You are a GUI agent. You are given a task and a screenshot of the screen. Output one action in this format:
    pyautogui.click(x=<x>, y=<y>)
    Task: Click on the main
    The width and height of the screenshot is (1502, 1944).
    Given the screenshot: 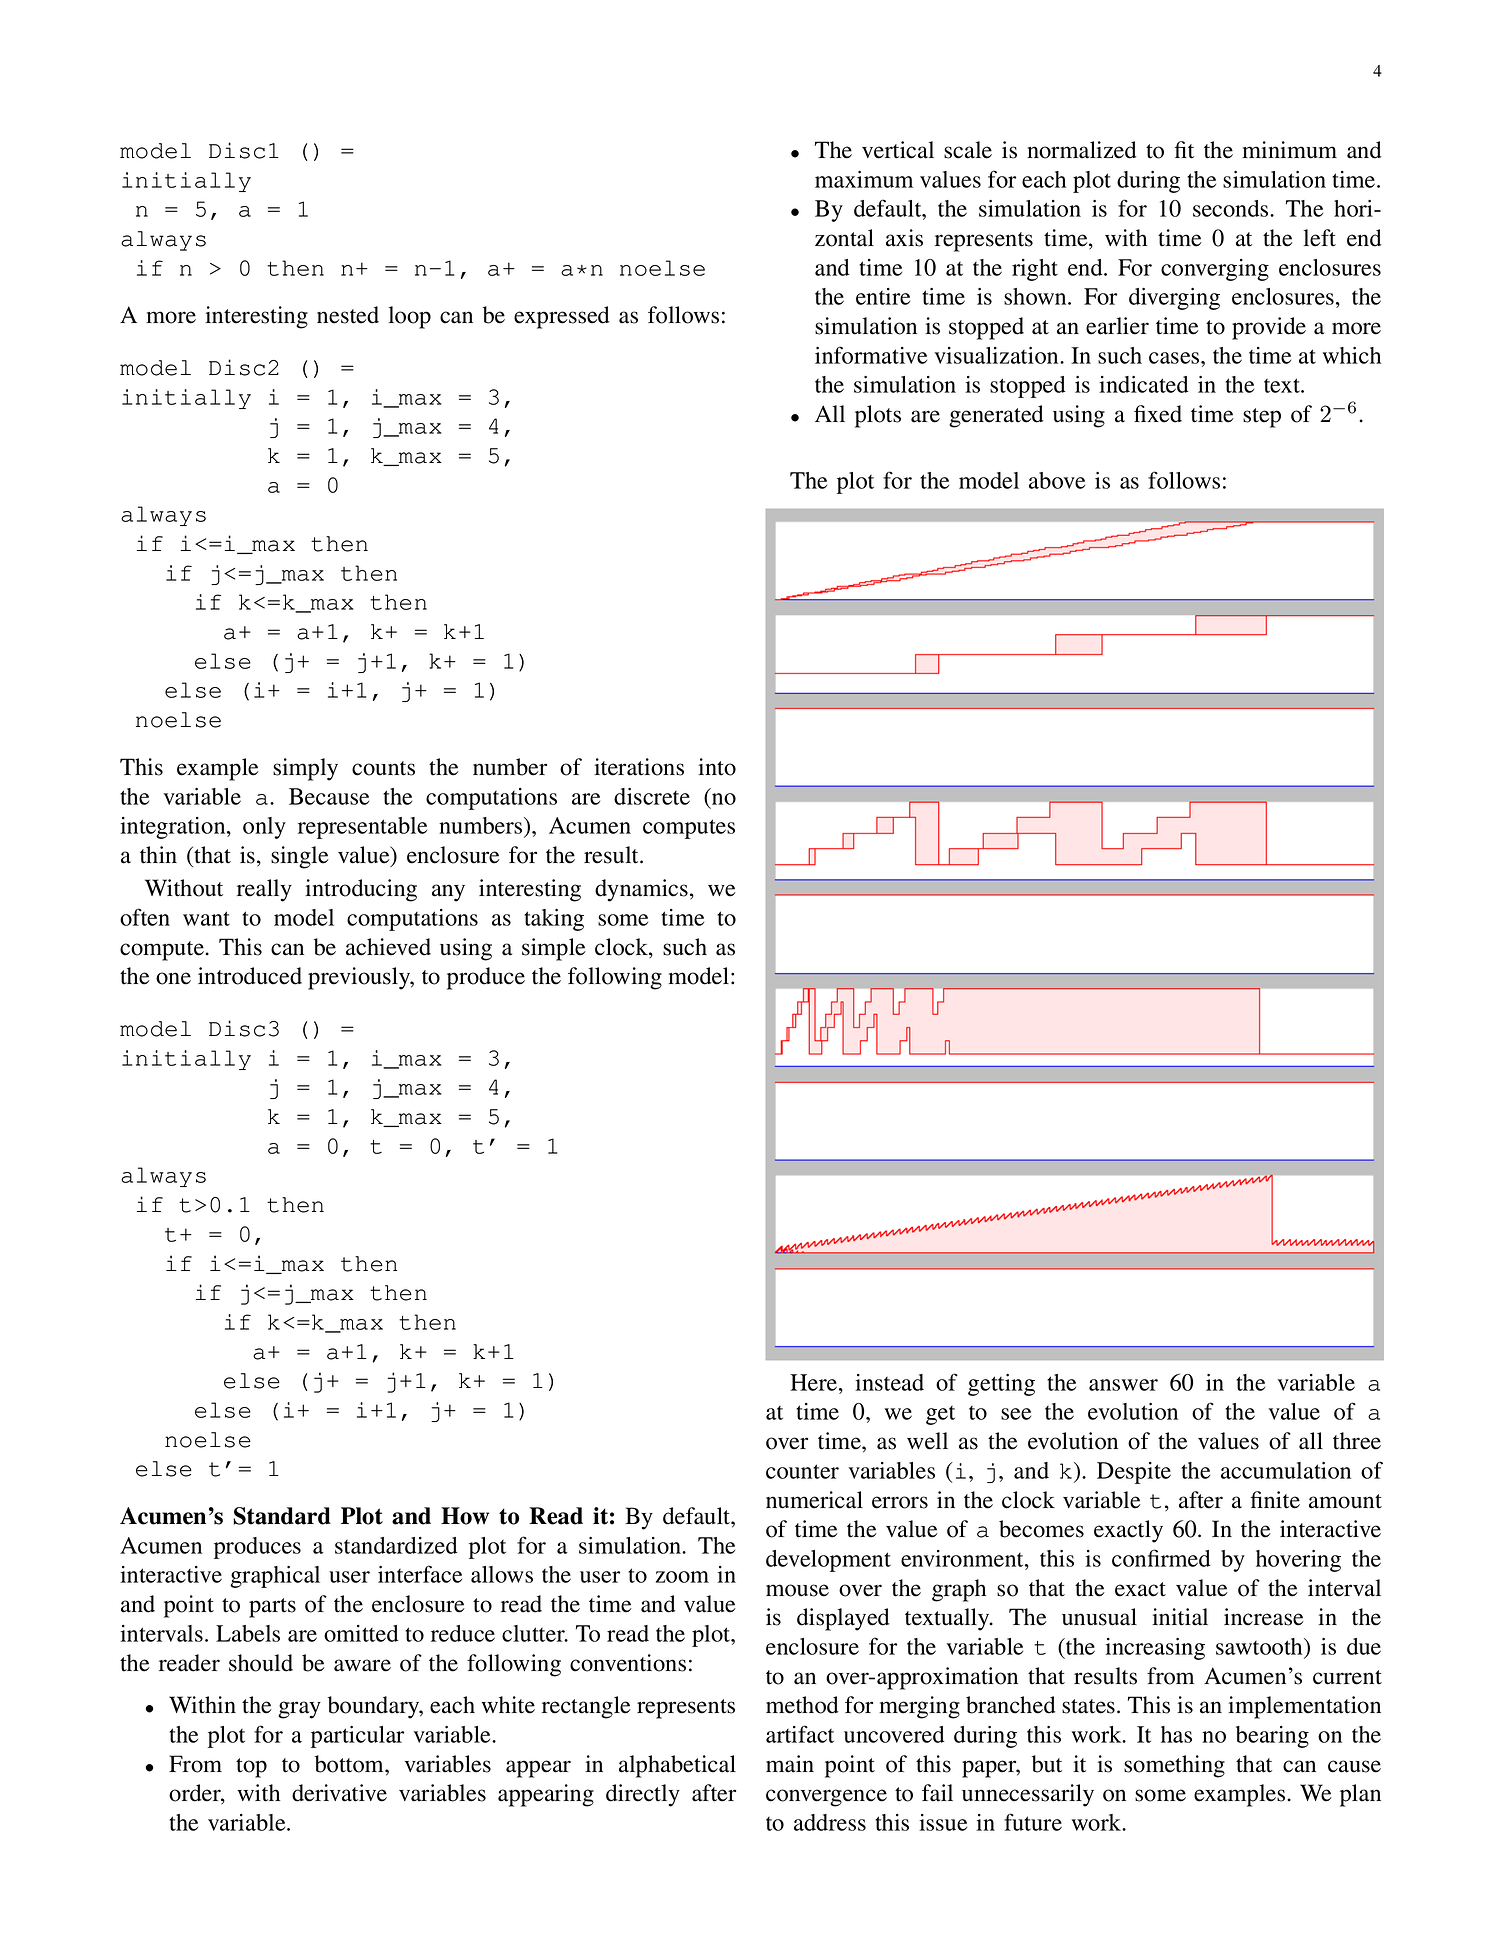 What is the action you would take?
    pyautogui.click(x=790, y=1764)
